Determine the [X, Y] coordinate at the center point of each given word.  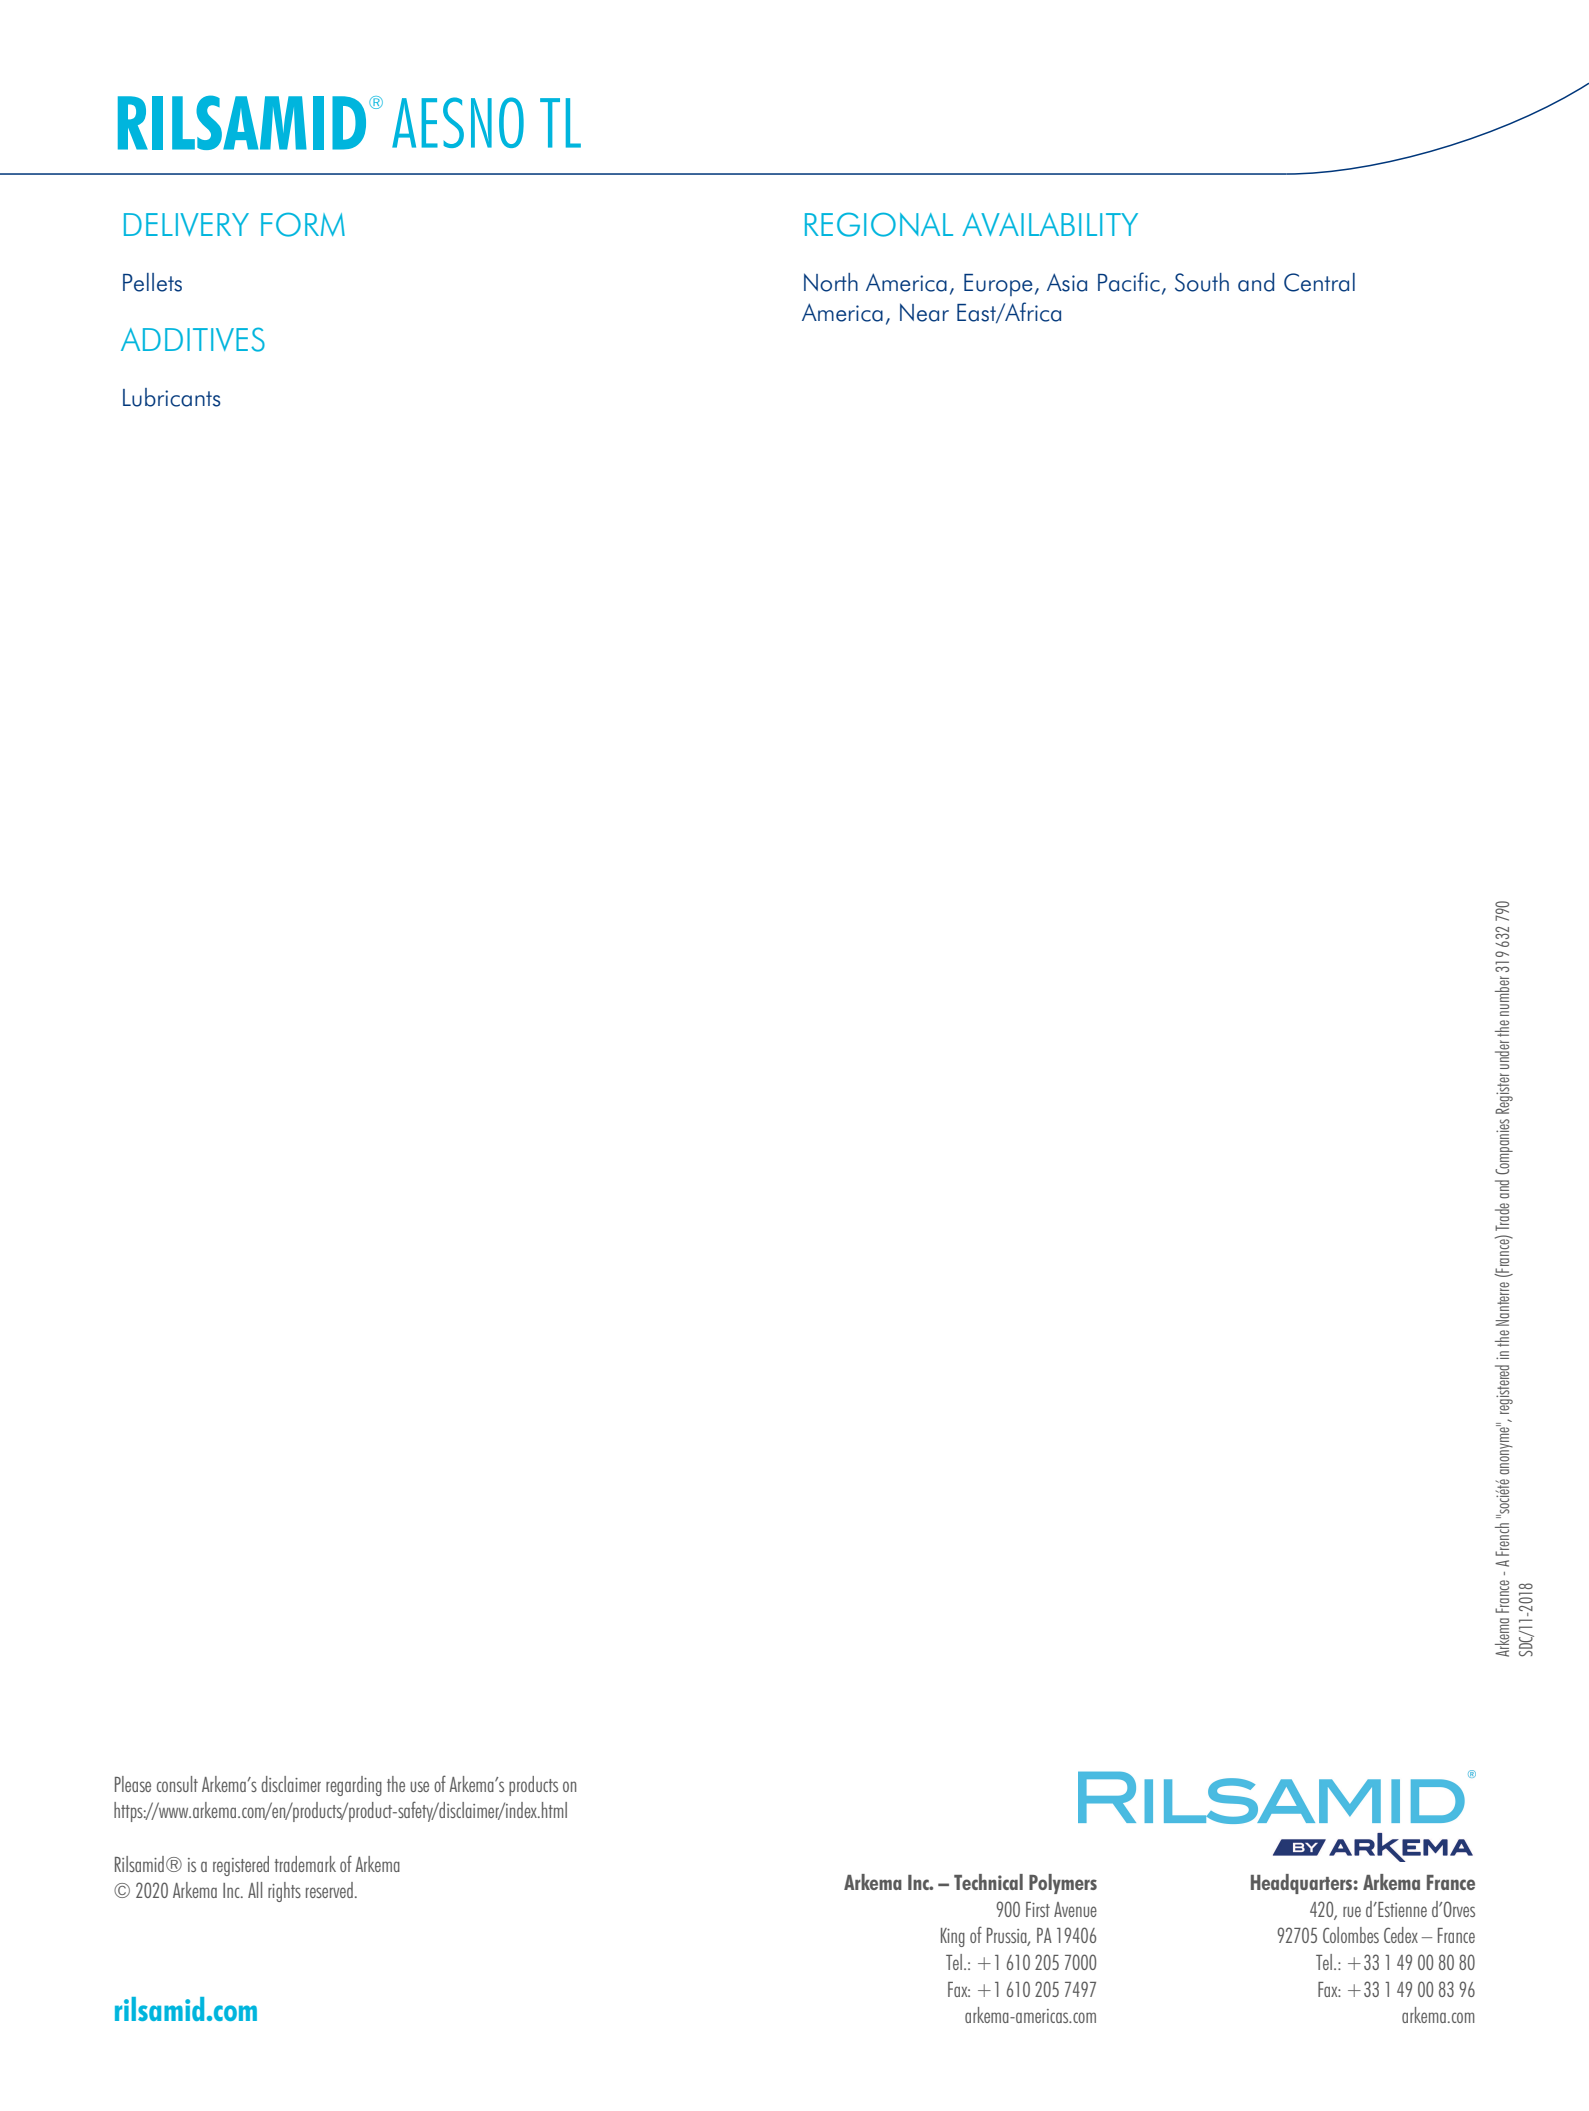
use [419, 1786]
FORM [303, 224]
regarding [354, 1786]
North [831, 282]
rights [284, 1892]
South [1202, 282]
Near [924, 312]
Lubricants [172, 397]
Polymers [1063, 1884]
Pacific [1129, 282]
